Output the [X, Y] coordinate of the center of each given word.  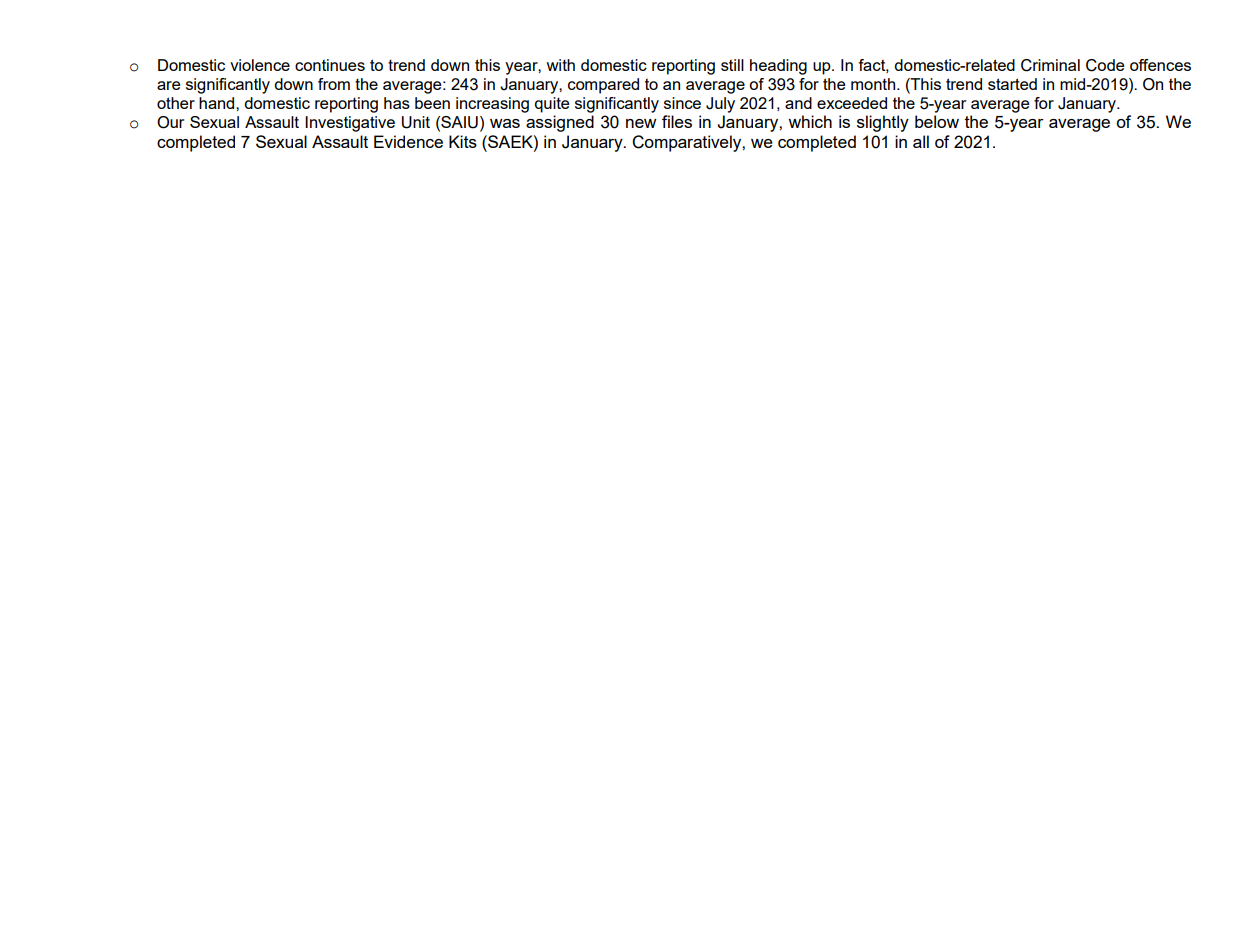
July [720, 105]
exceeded [852, 103]
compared [603, 86]
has [397, 103]
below [937, 121]
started [1012, 84]
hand [218, 103]
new [641, 123]
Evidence [408, 141]
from [334, 84]
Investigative [350, 124]
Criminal [1050, 65]
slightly [883, 123]
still [732, 65]
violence [260, 65]
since [682, 103]
